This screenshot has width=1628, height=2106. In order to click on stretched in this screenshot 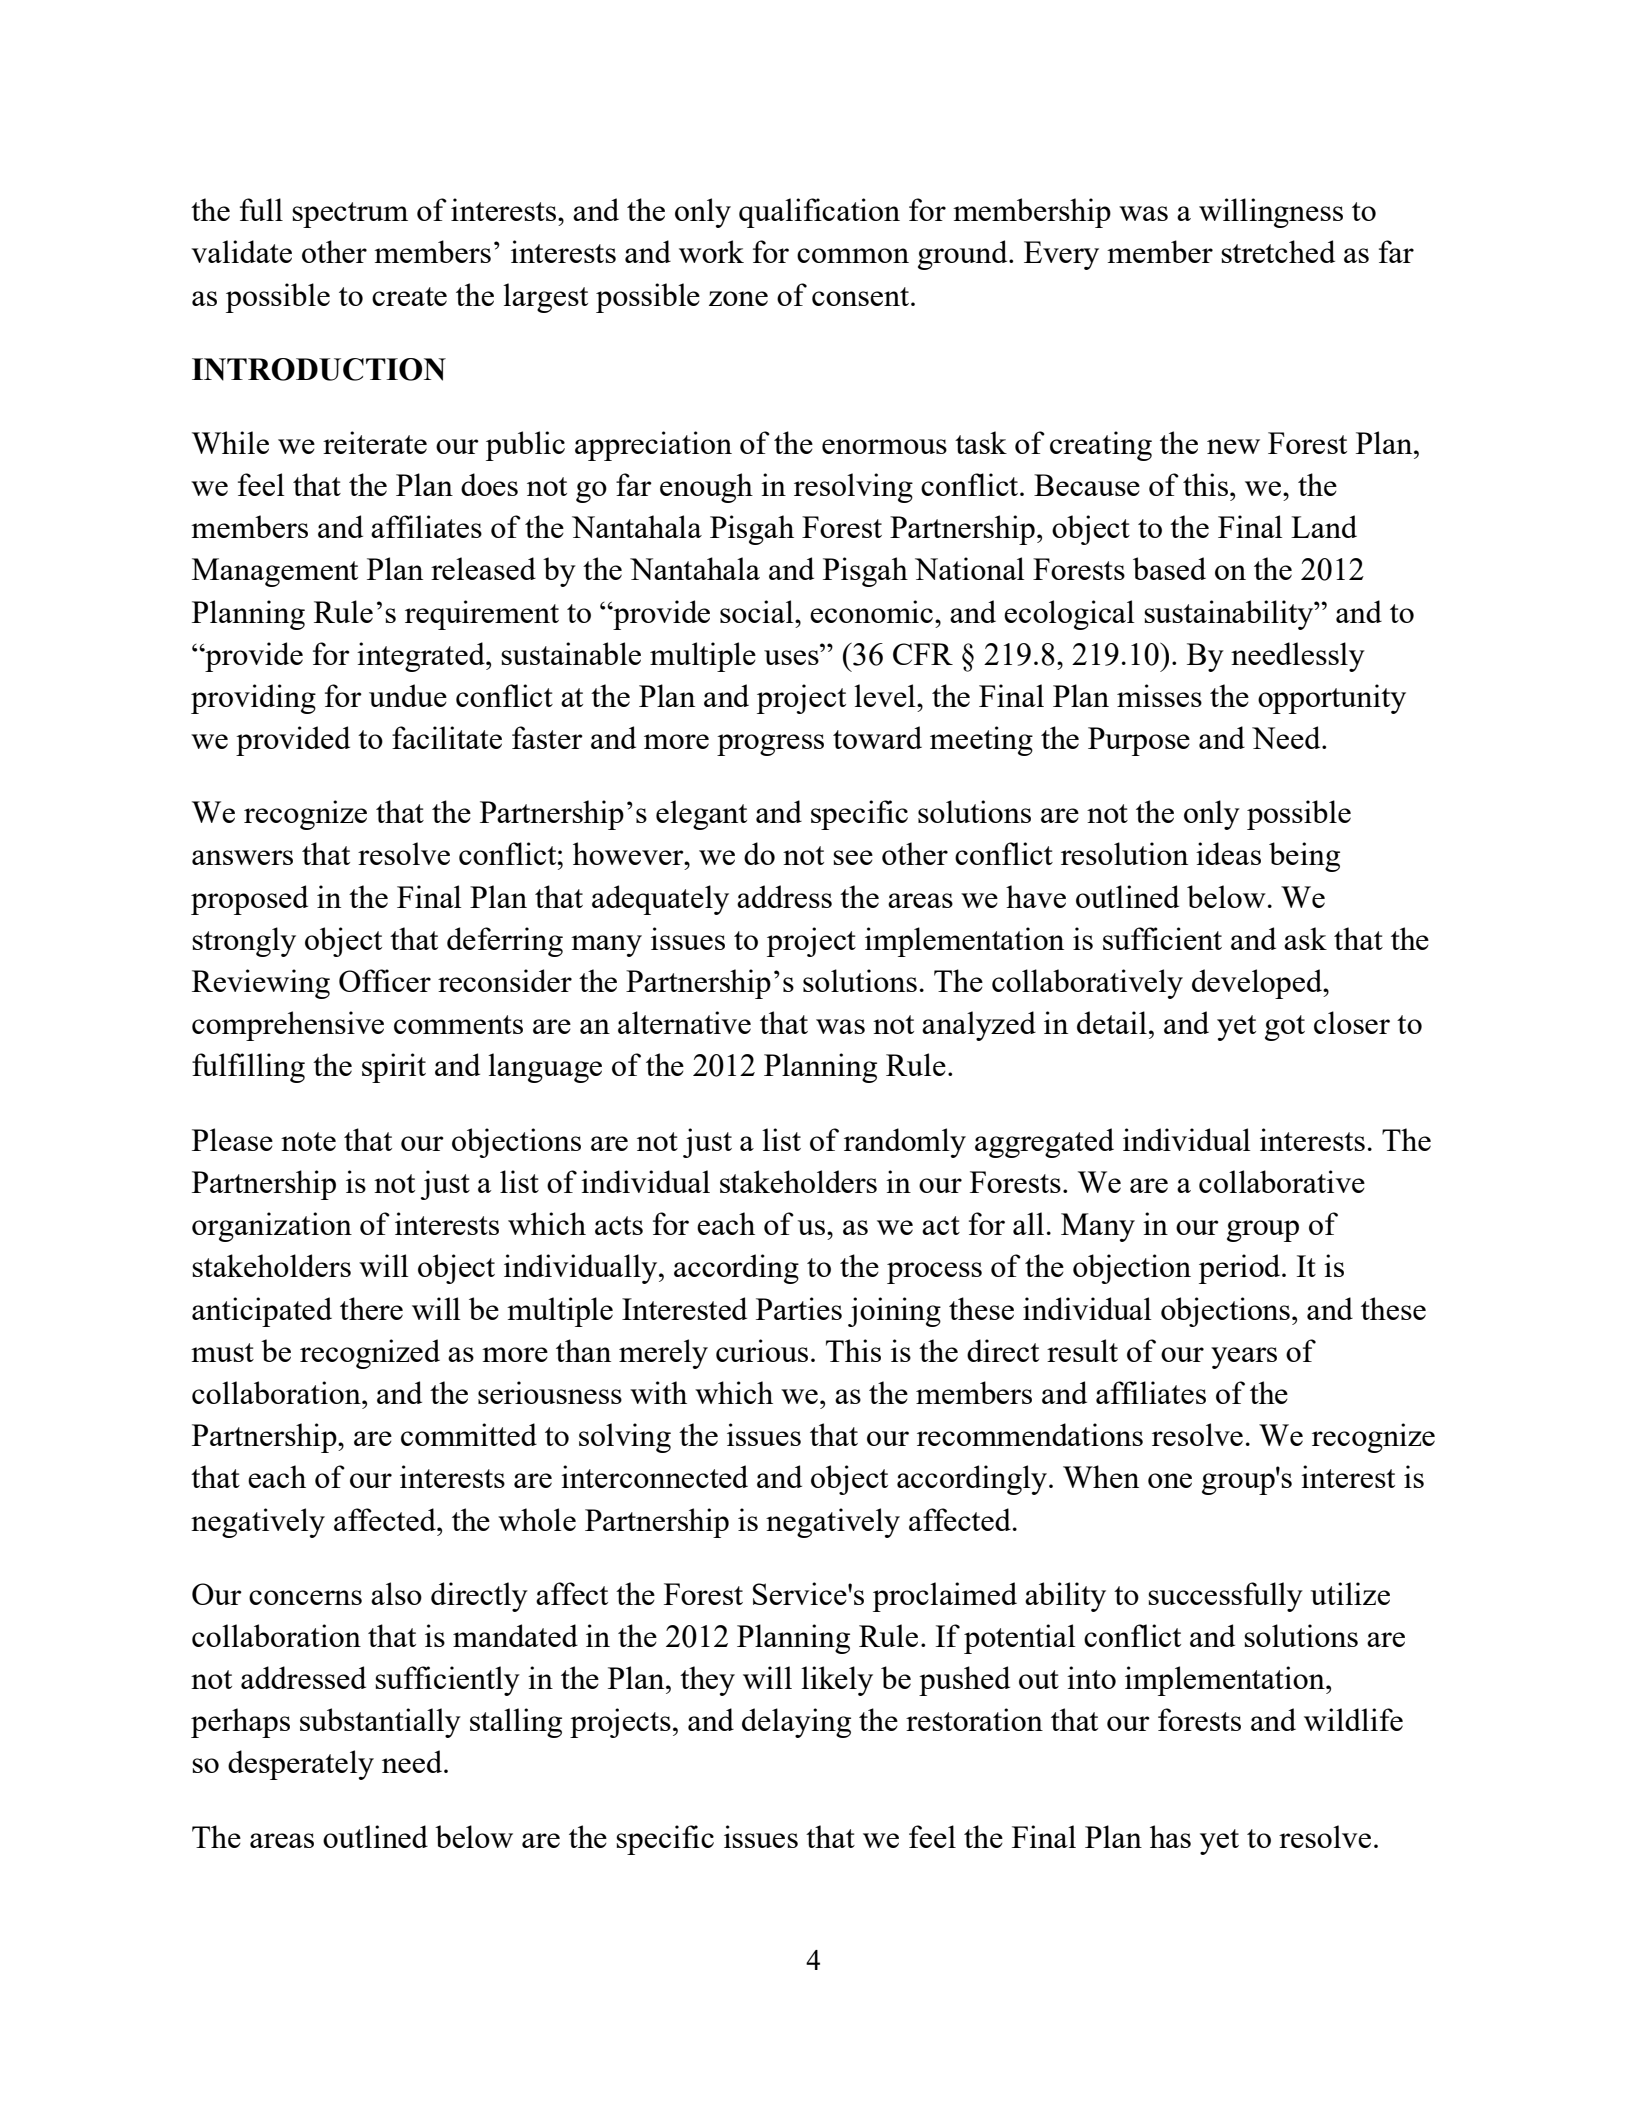, I will do `click(1278, 251)`.
